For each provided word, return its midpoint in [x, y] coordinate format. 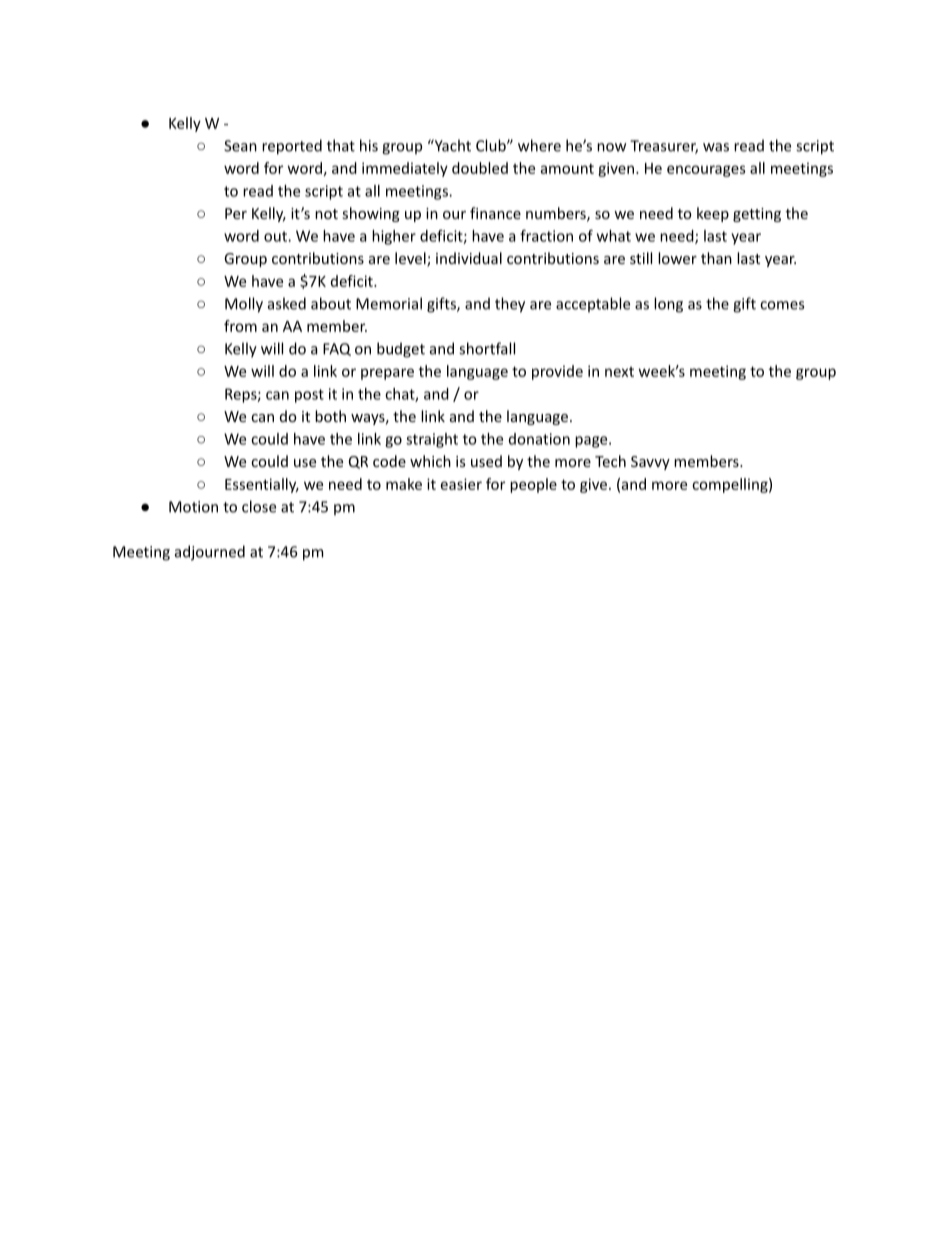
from [240, 326]
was [716, 147]
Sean [240, 146]
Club [492, 145]
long [668, 305]
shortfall [487, 348]
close [259, 506]
